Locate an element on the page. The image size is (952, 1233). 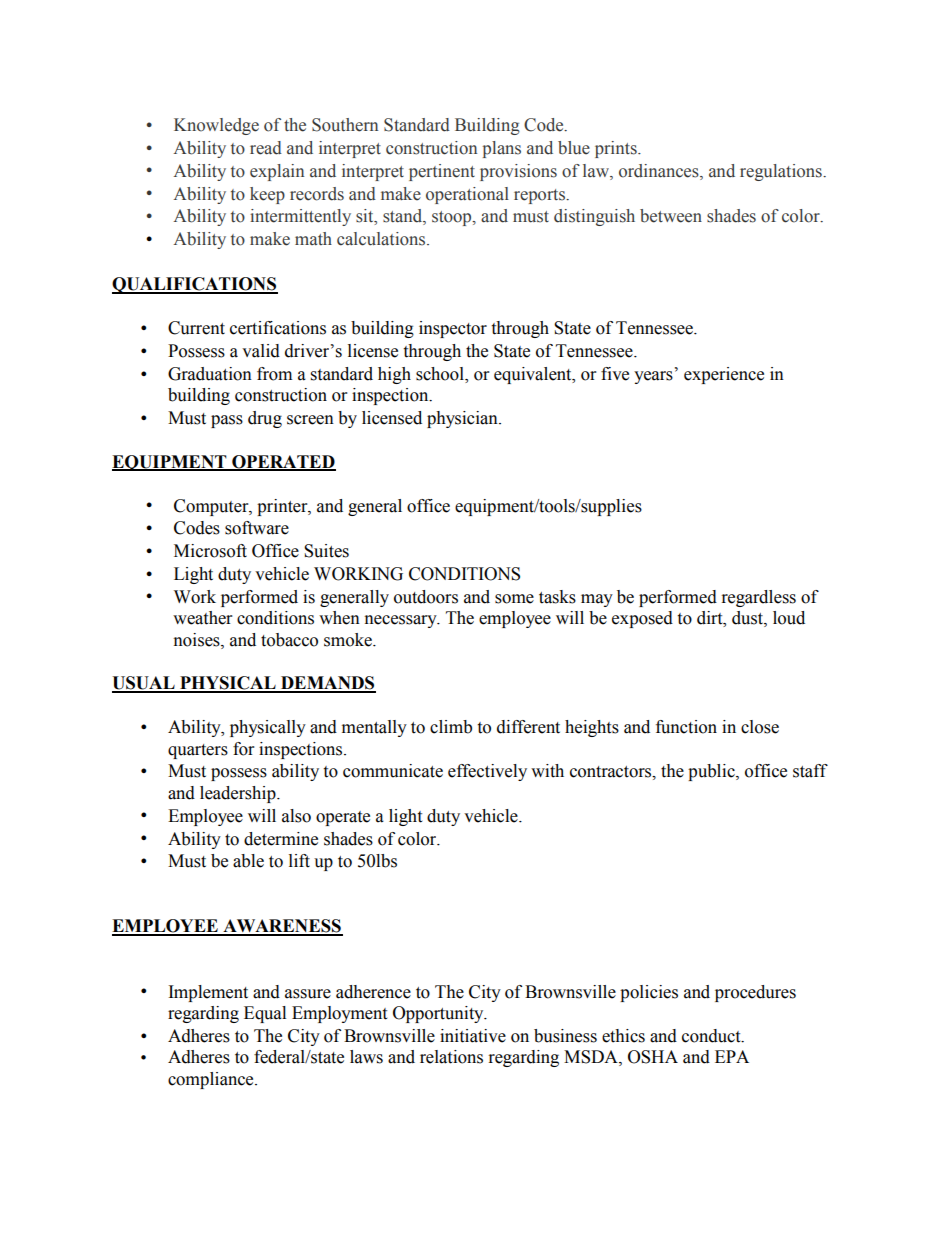
initiative is located at coordinates (473, 1036).
